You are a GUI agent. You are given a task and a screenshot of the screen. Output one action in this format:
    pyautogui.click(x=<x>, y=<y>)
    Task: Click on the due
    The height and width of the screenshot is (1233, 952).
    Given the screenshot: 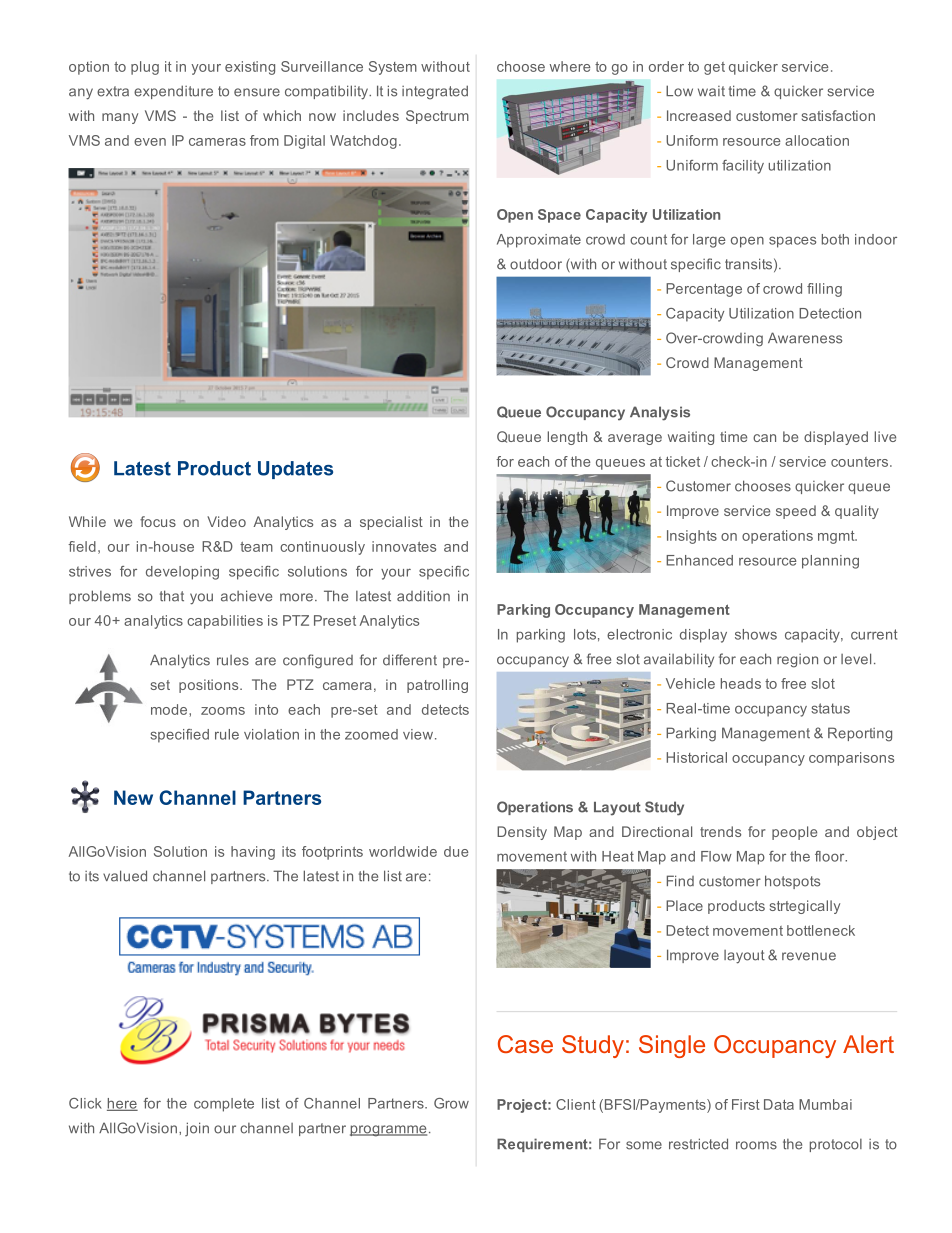 What is the action you would take?
    pyautogui.click(x=456, y=851)
